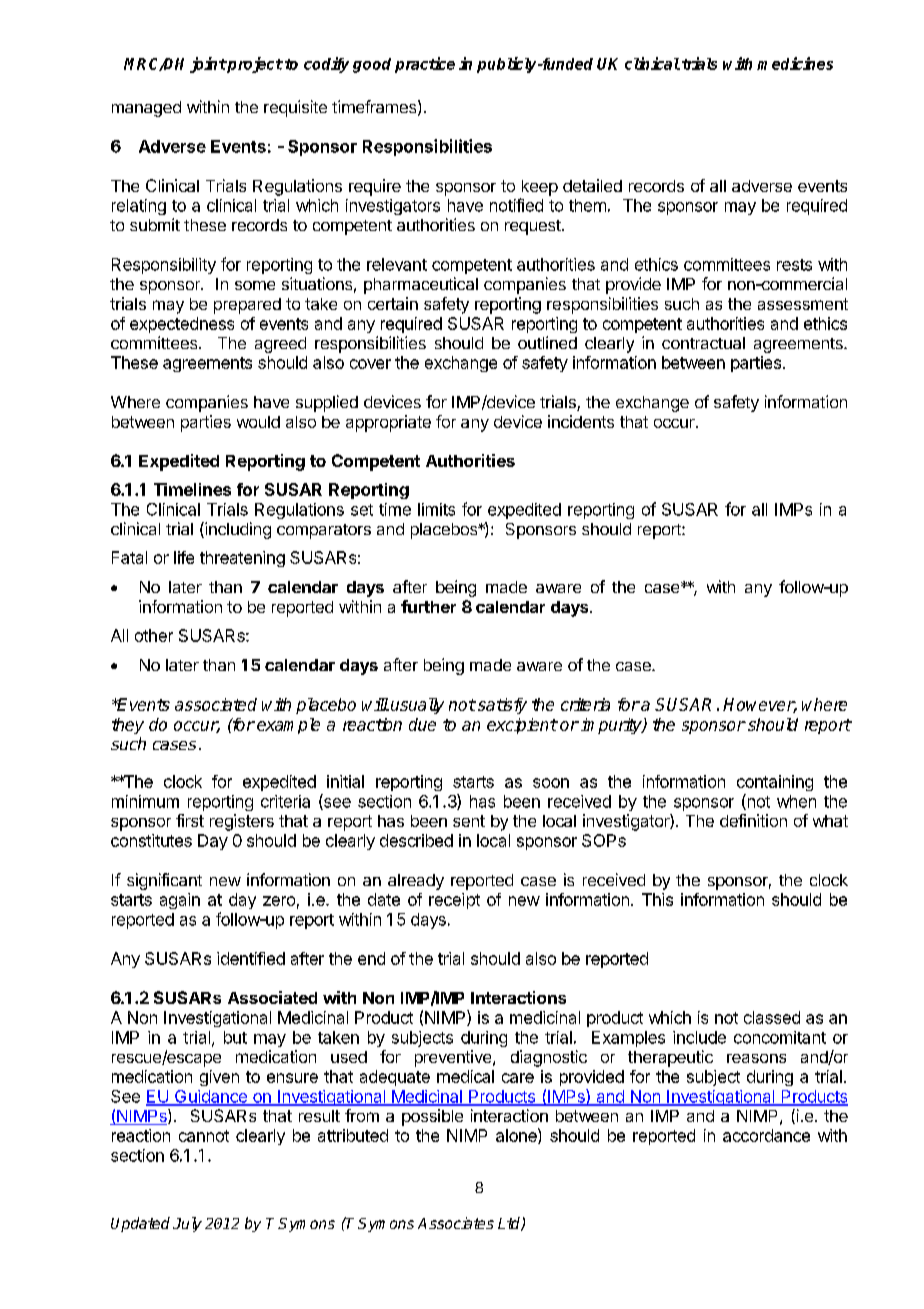 This image has height=1309, width=924. What do you see at coordinates (547, 342) in the image?
I see `outlined` at bounding box center [547, 342].
